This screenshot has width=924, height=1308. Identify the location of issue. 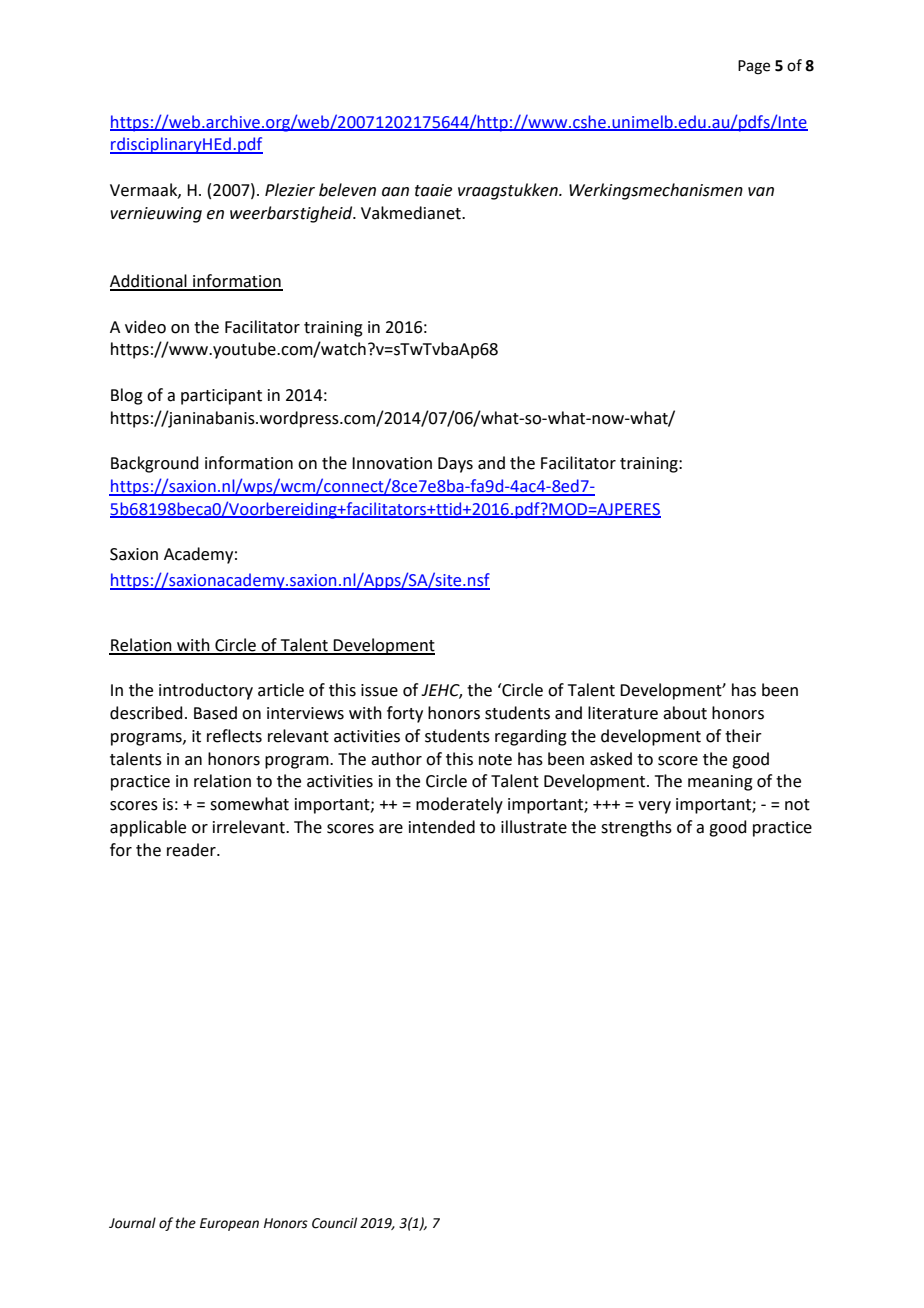
(379, 690).
